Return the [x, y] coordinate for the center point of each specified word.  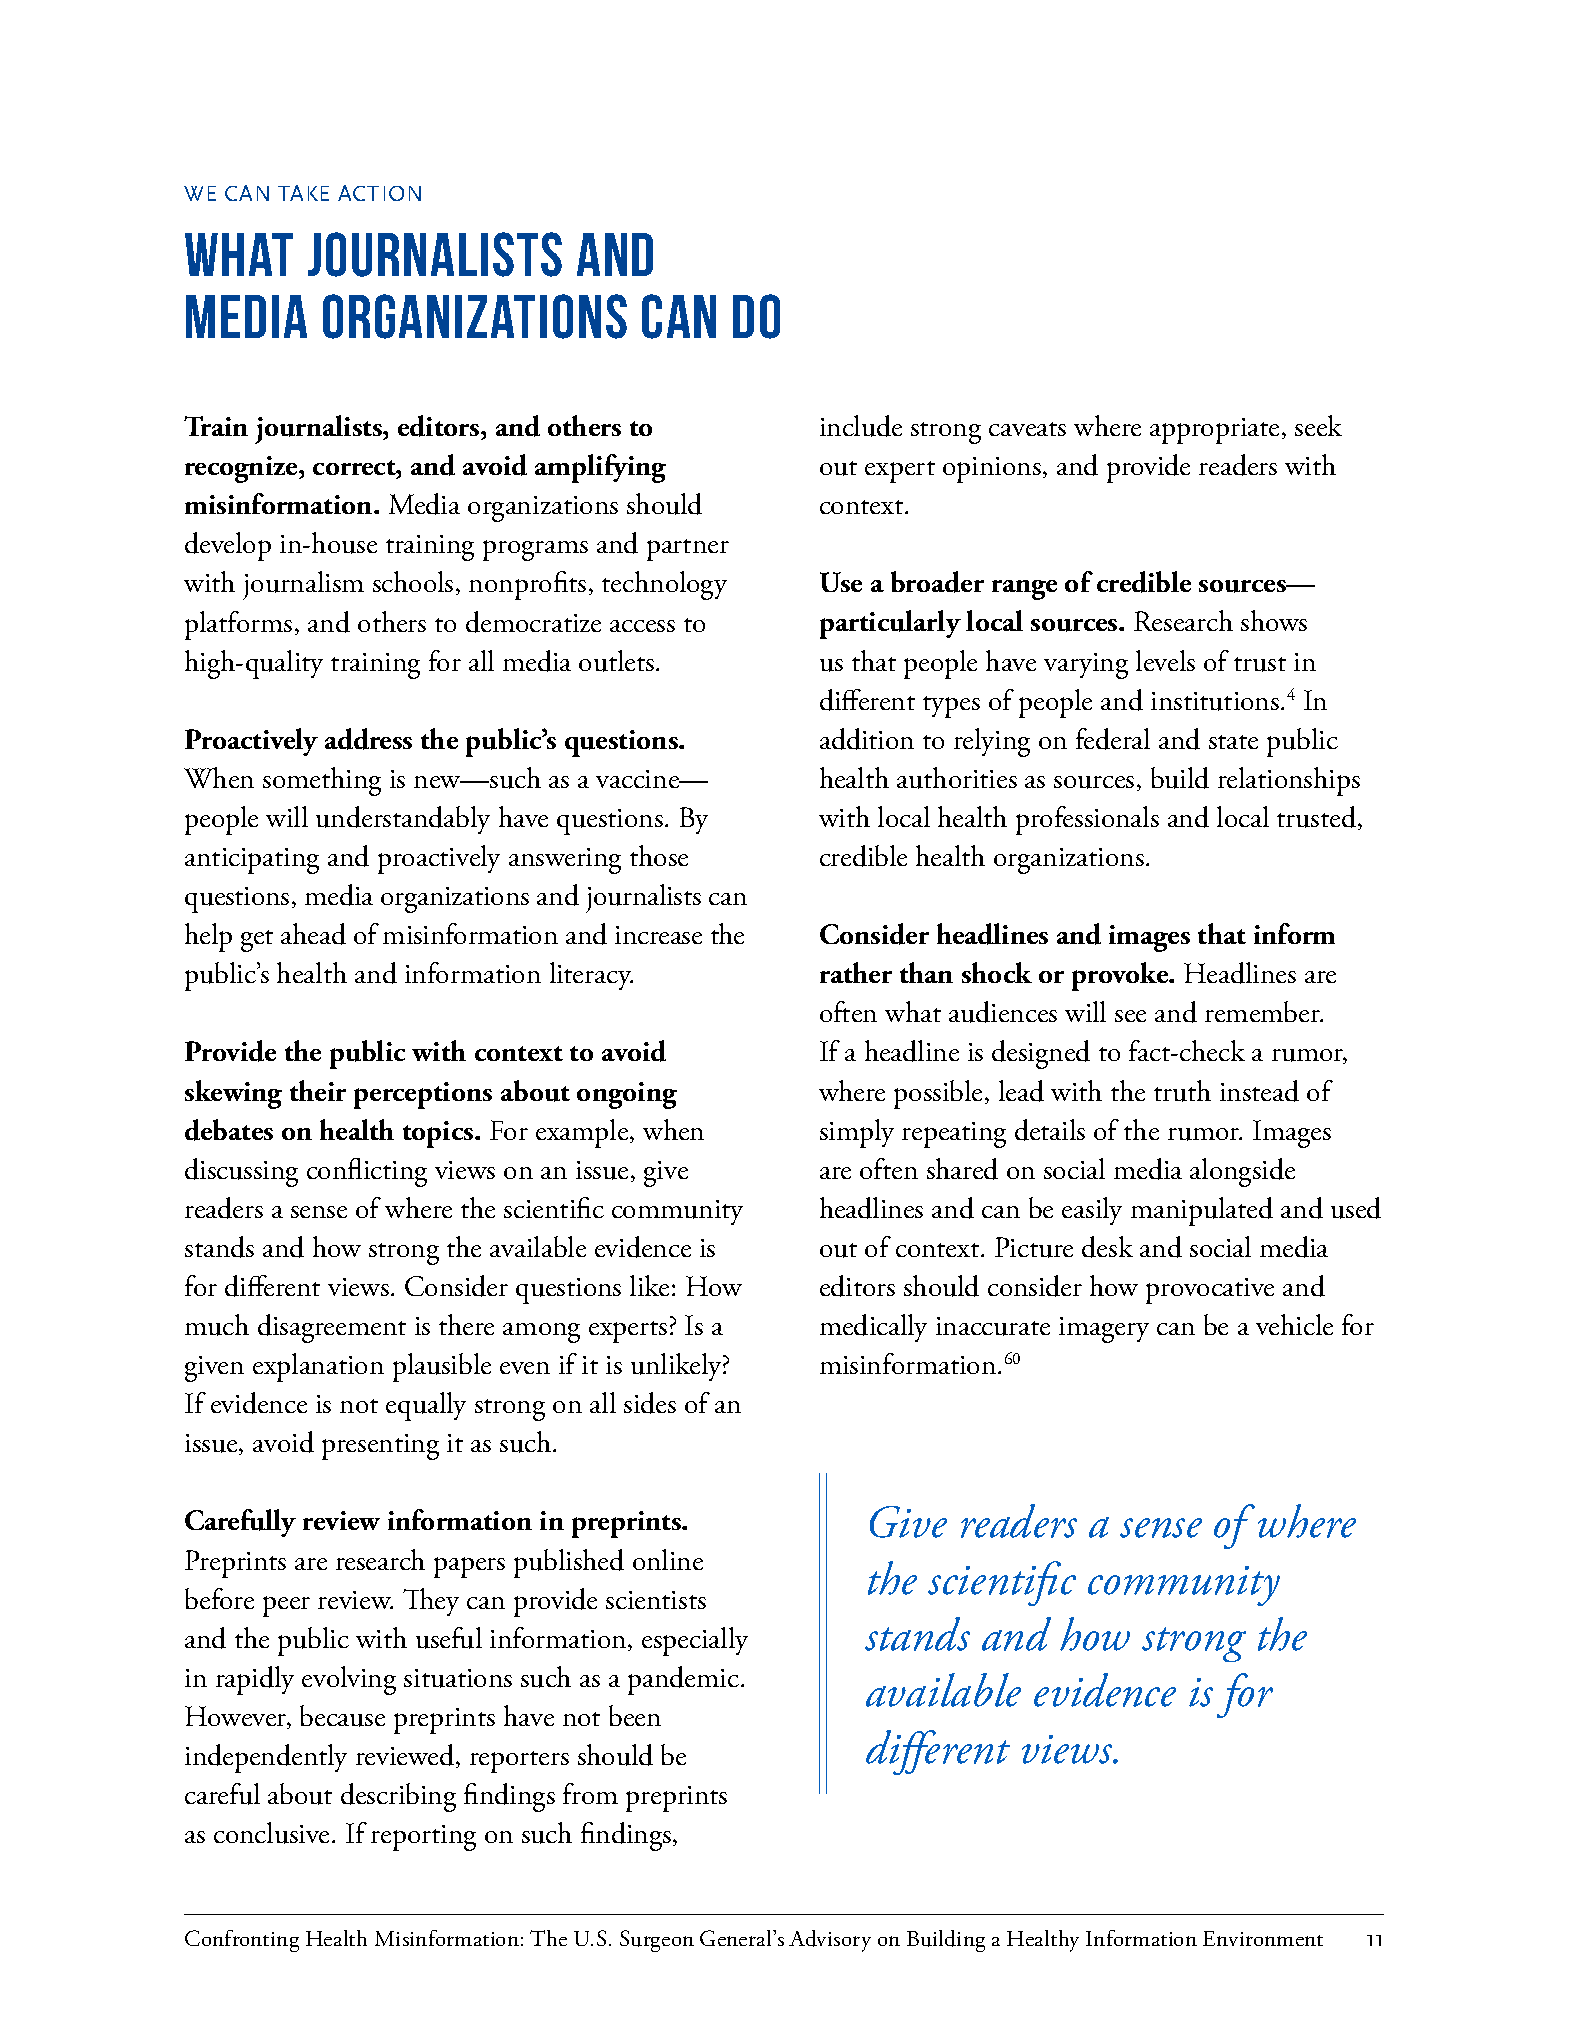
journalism [303, 585]
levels [1165, 660]
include [861, 426]
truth [1182, 1091]
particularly [890, 624]
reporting [423, 1838]
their [318, 1090]
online [668, 1559]
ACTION [379, 193]
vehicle [1294, 1324]
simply [857, 1133]
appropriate [1214, 431]
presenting [380, 1447]
